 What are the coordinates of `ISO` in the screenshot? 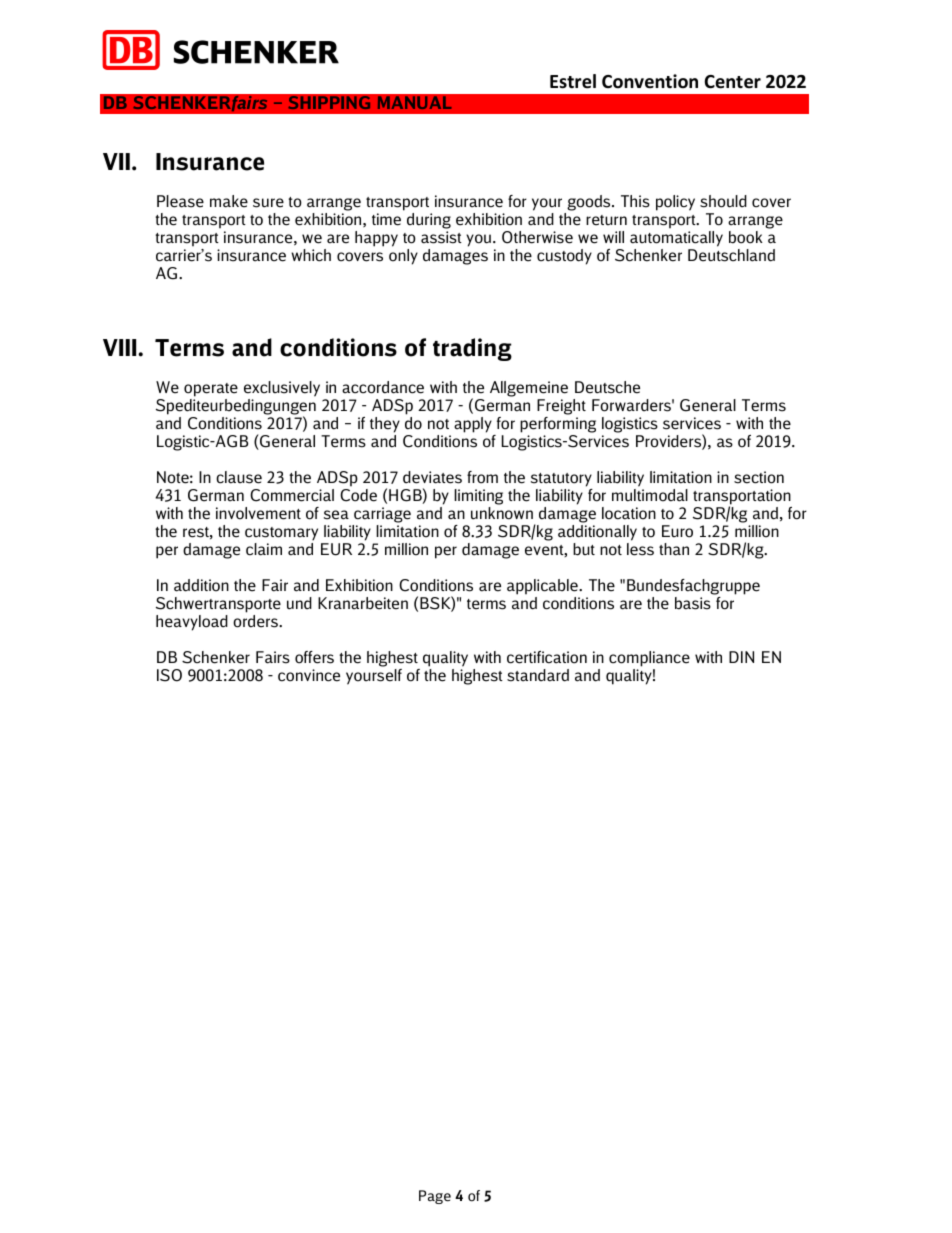 It's located at (169, 675).
